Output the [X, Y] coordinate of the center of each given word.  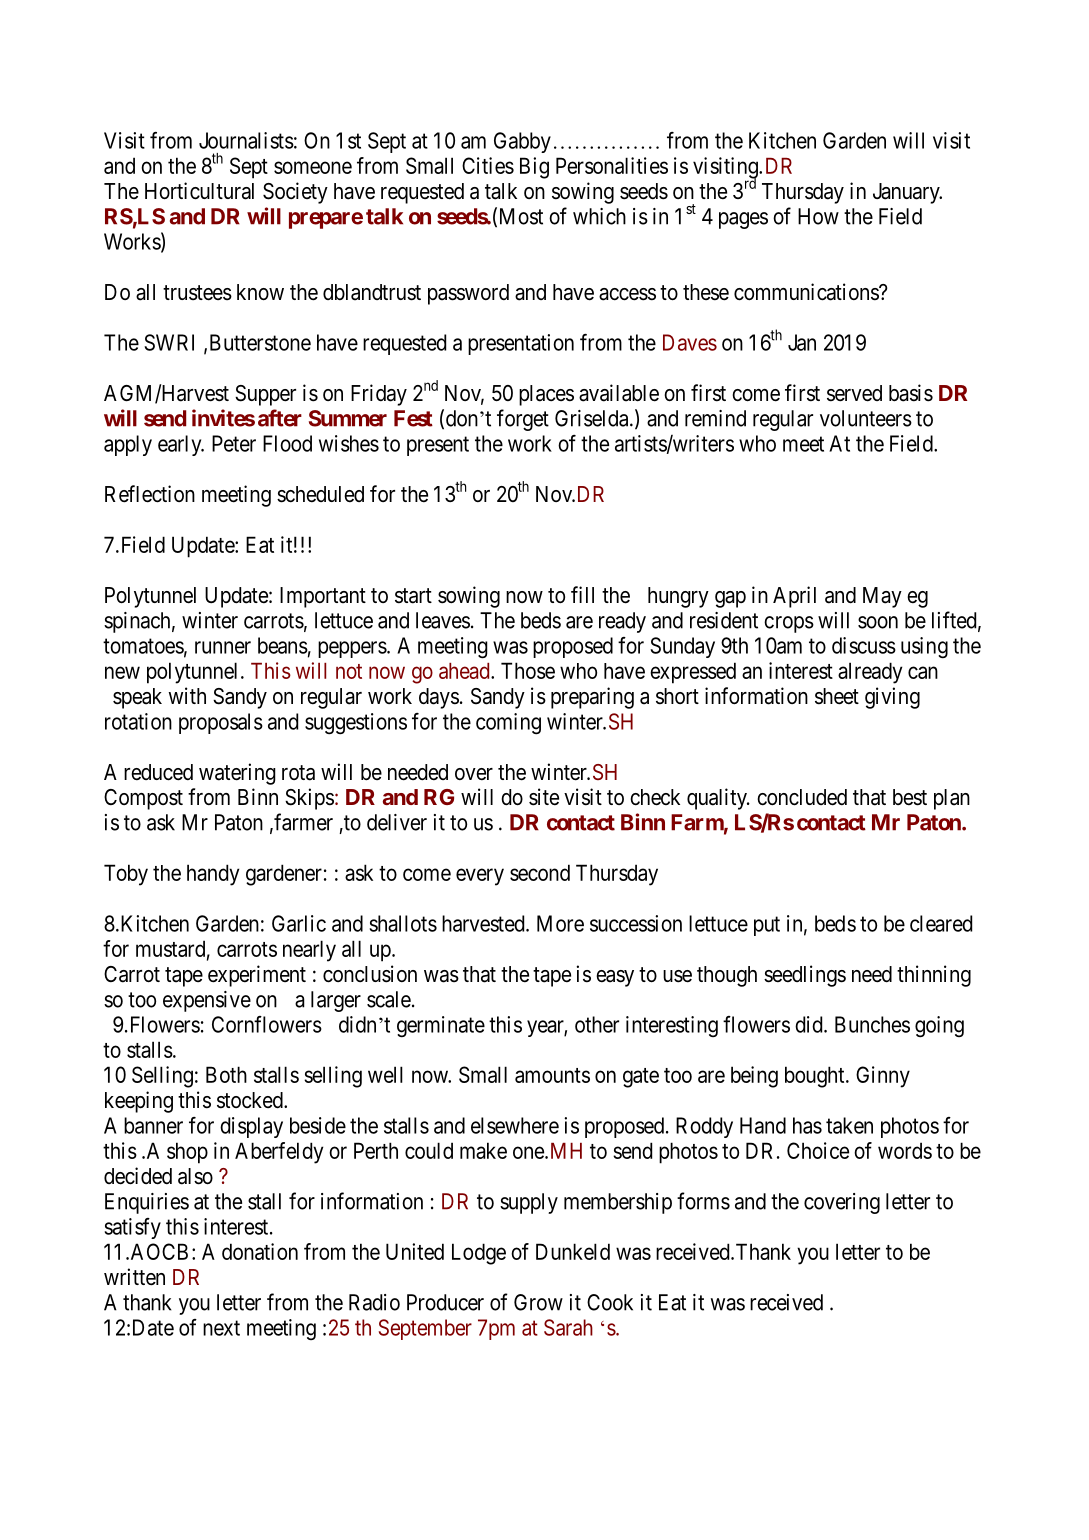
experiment [257, 976]
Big [534, 168]
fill [582, 594]
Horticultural [199, 191]
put [767, 926]
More [560, 923]
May [882, 597]
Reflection [150, 494]
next [221, 1328]
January [907, 193]
